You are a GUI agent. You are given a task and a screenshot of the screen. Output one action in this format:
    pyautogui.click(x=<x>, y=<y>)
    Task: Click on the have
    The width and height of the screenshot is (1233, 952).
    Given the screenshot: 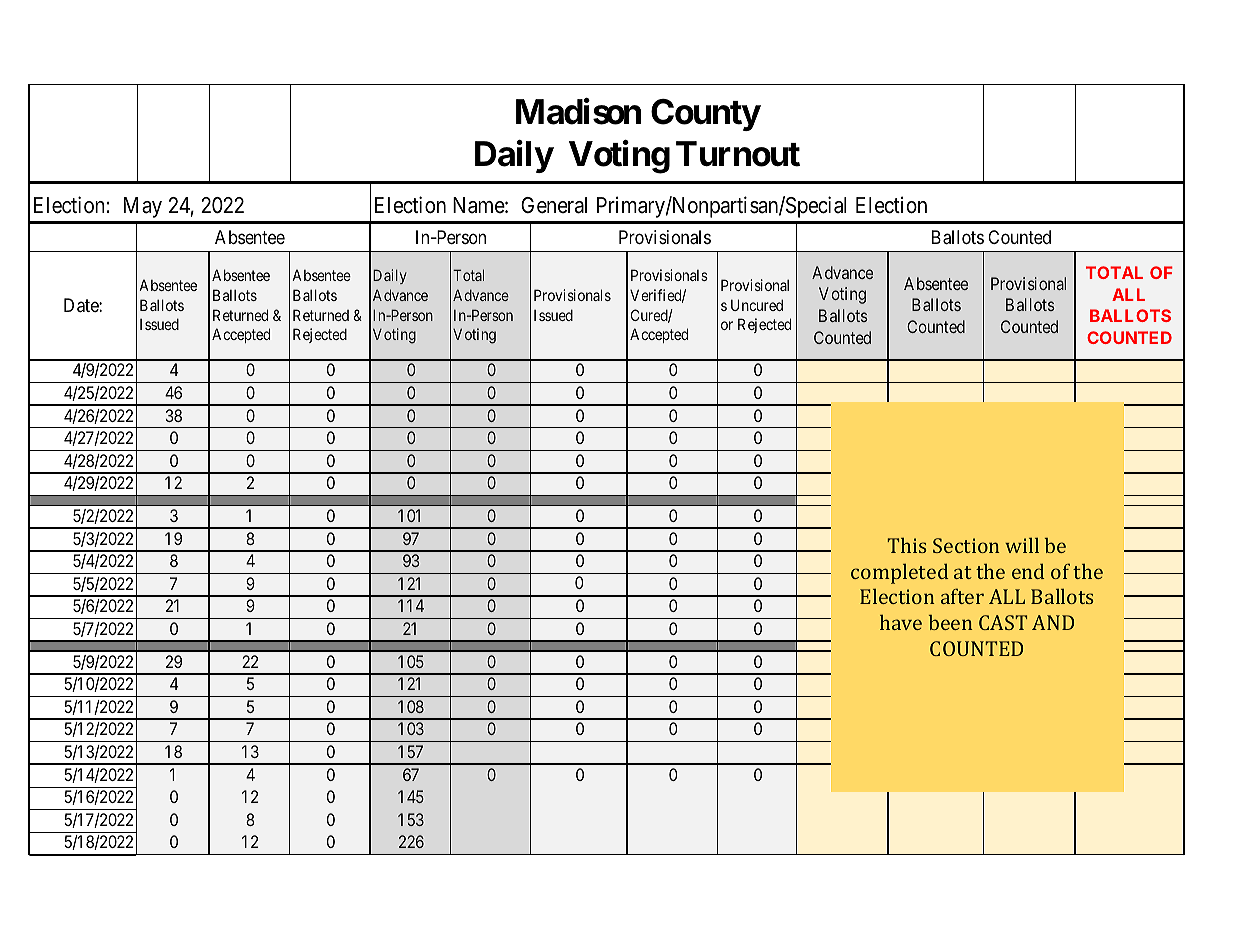 What is the action you would take?
    pyautogui.click(x=901, y=622)
